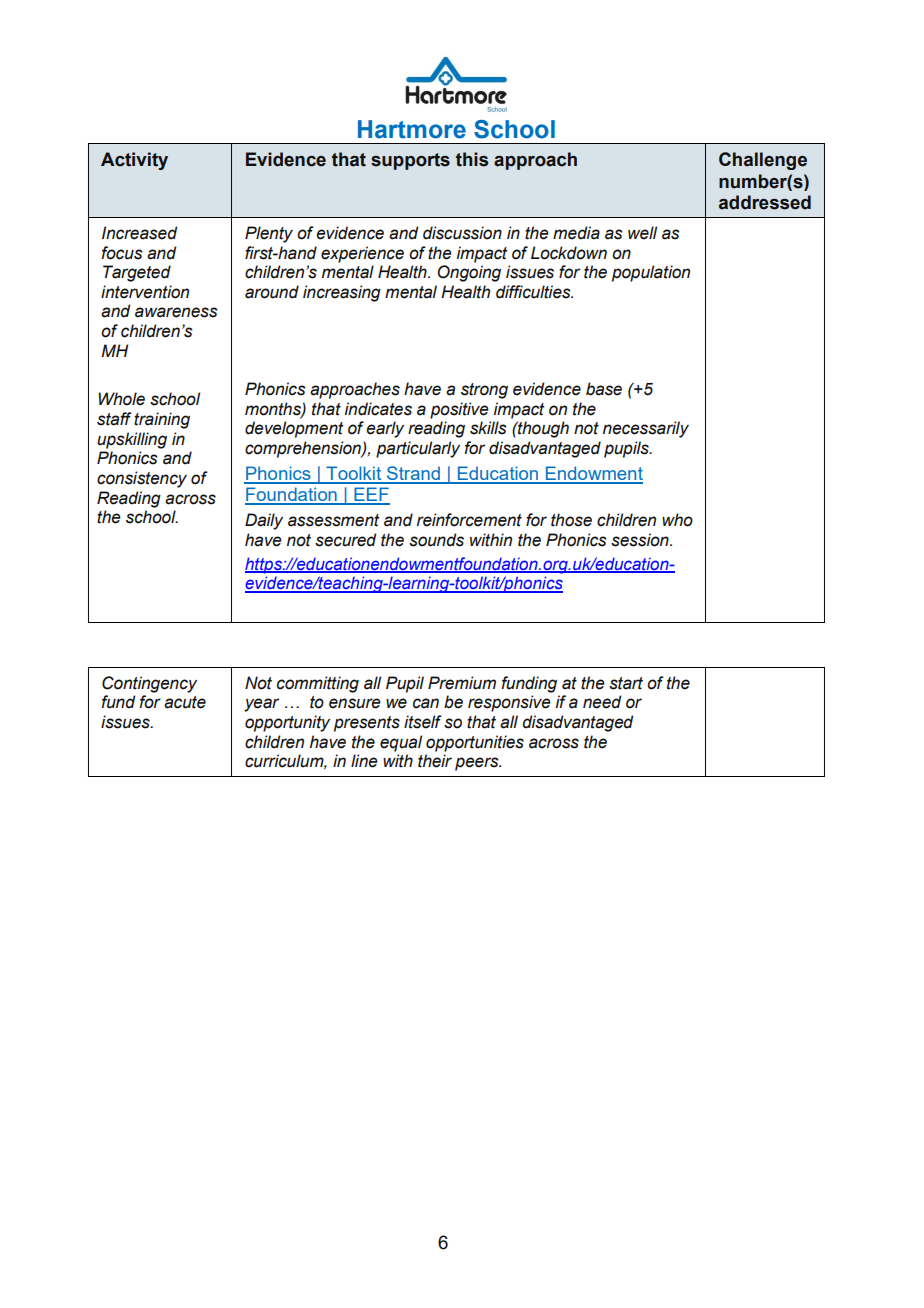 Image resolution: width=924 pixels, height=1308 pixels. What do you see at coordinates (436, 540) in the document?
I see `sounds` at bounding box center [436, 540].
